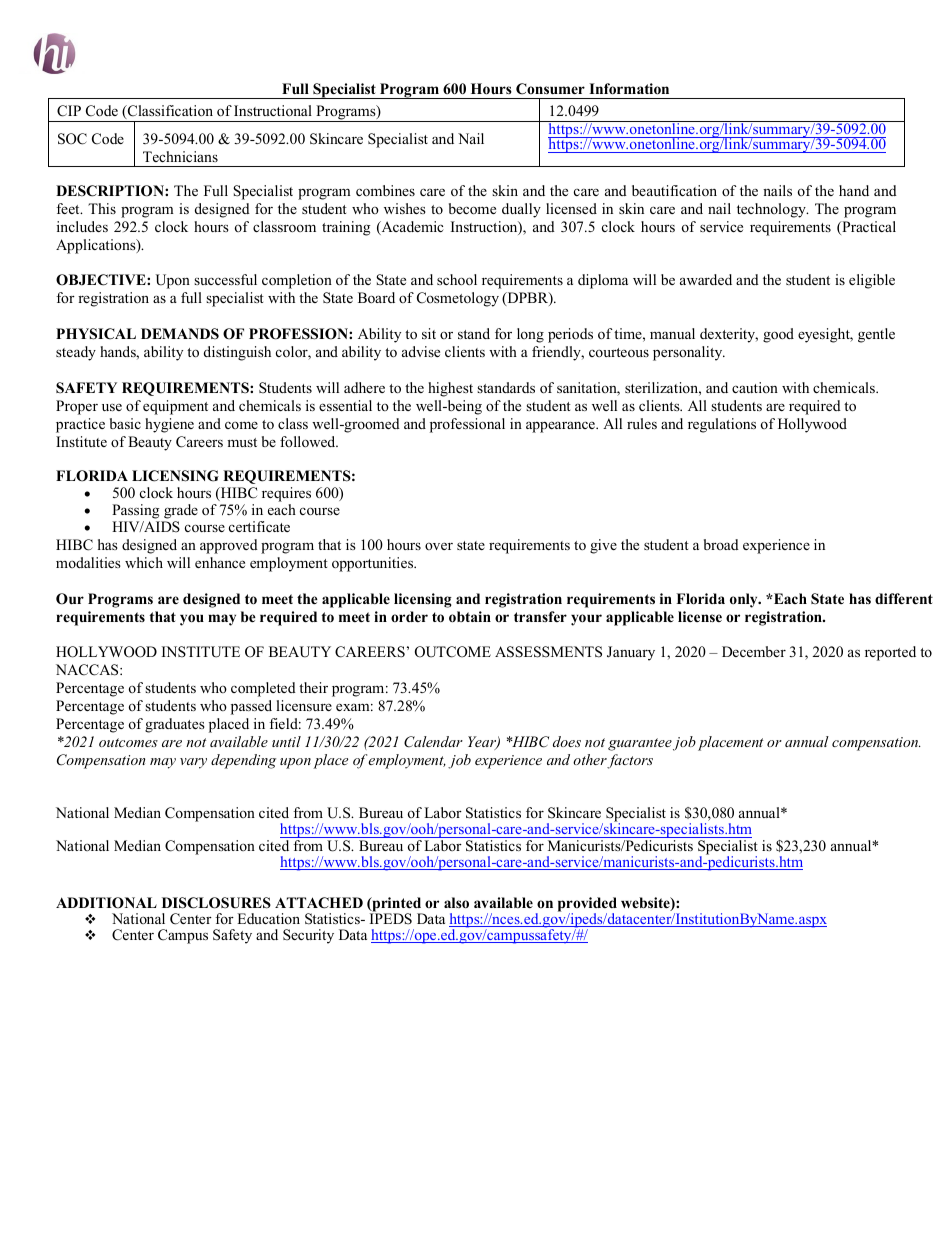 The height and width of the page is (1233, 952). What do you see at coordinates (629, 89) in the page?
I see `Information` at bounding box center [629, 89].
